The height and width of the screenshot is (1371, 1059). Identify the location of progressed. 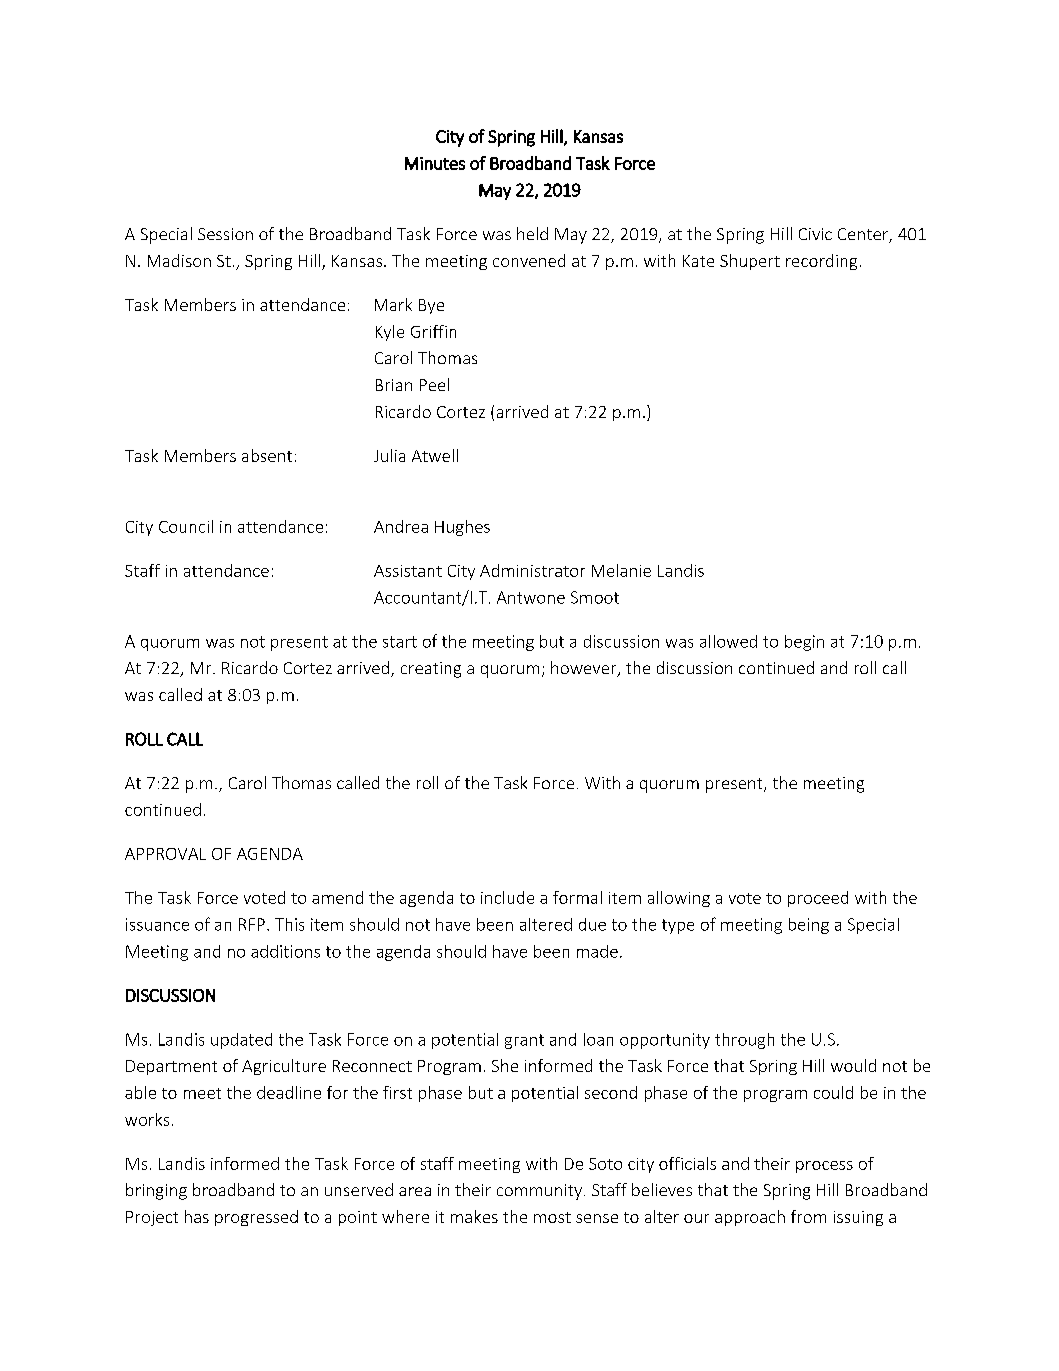
(256, 1218).
